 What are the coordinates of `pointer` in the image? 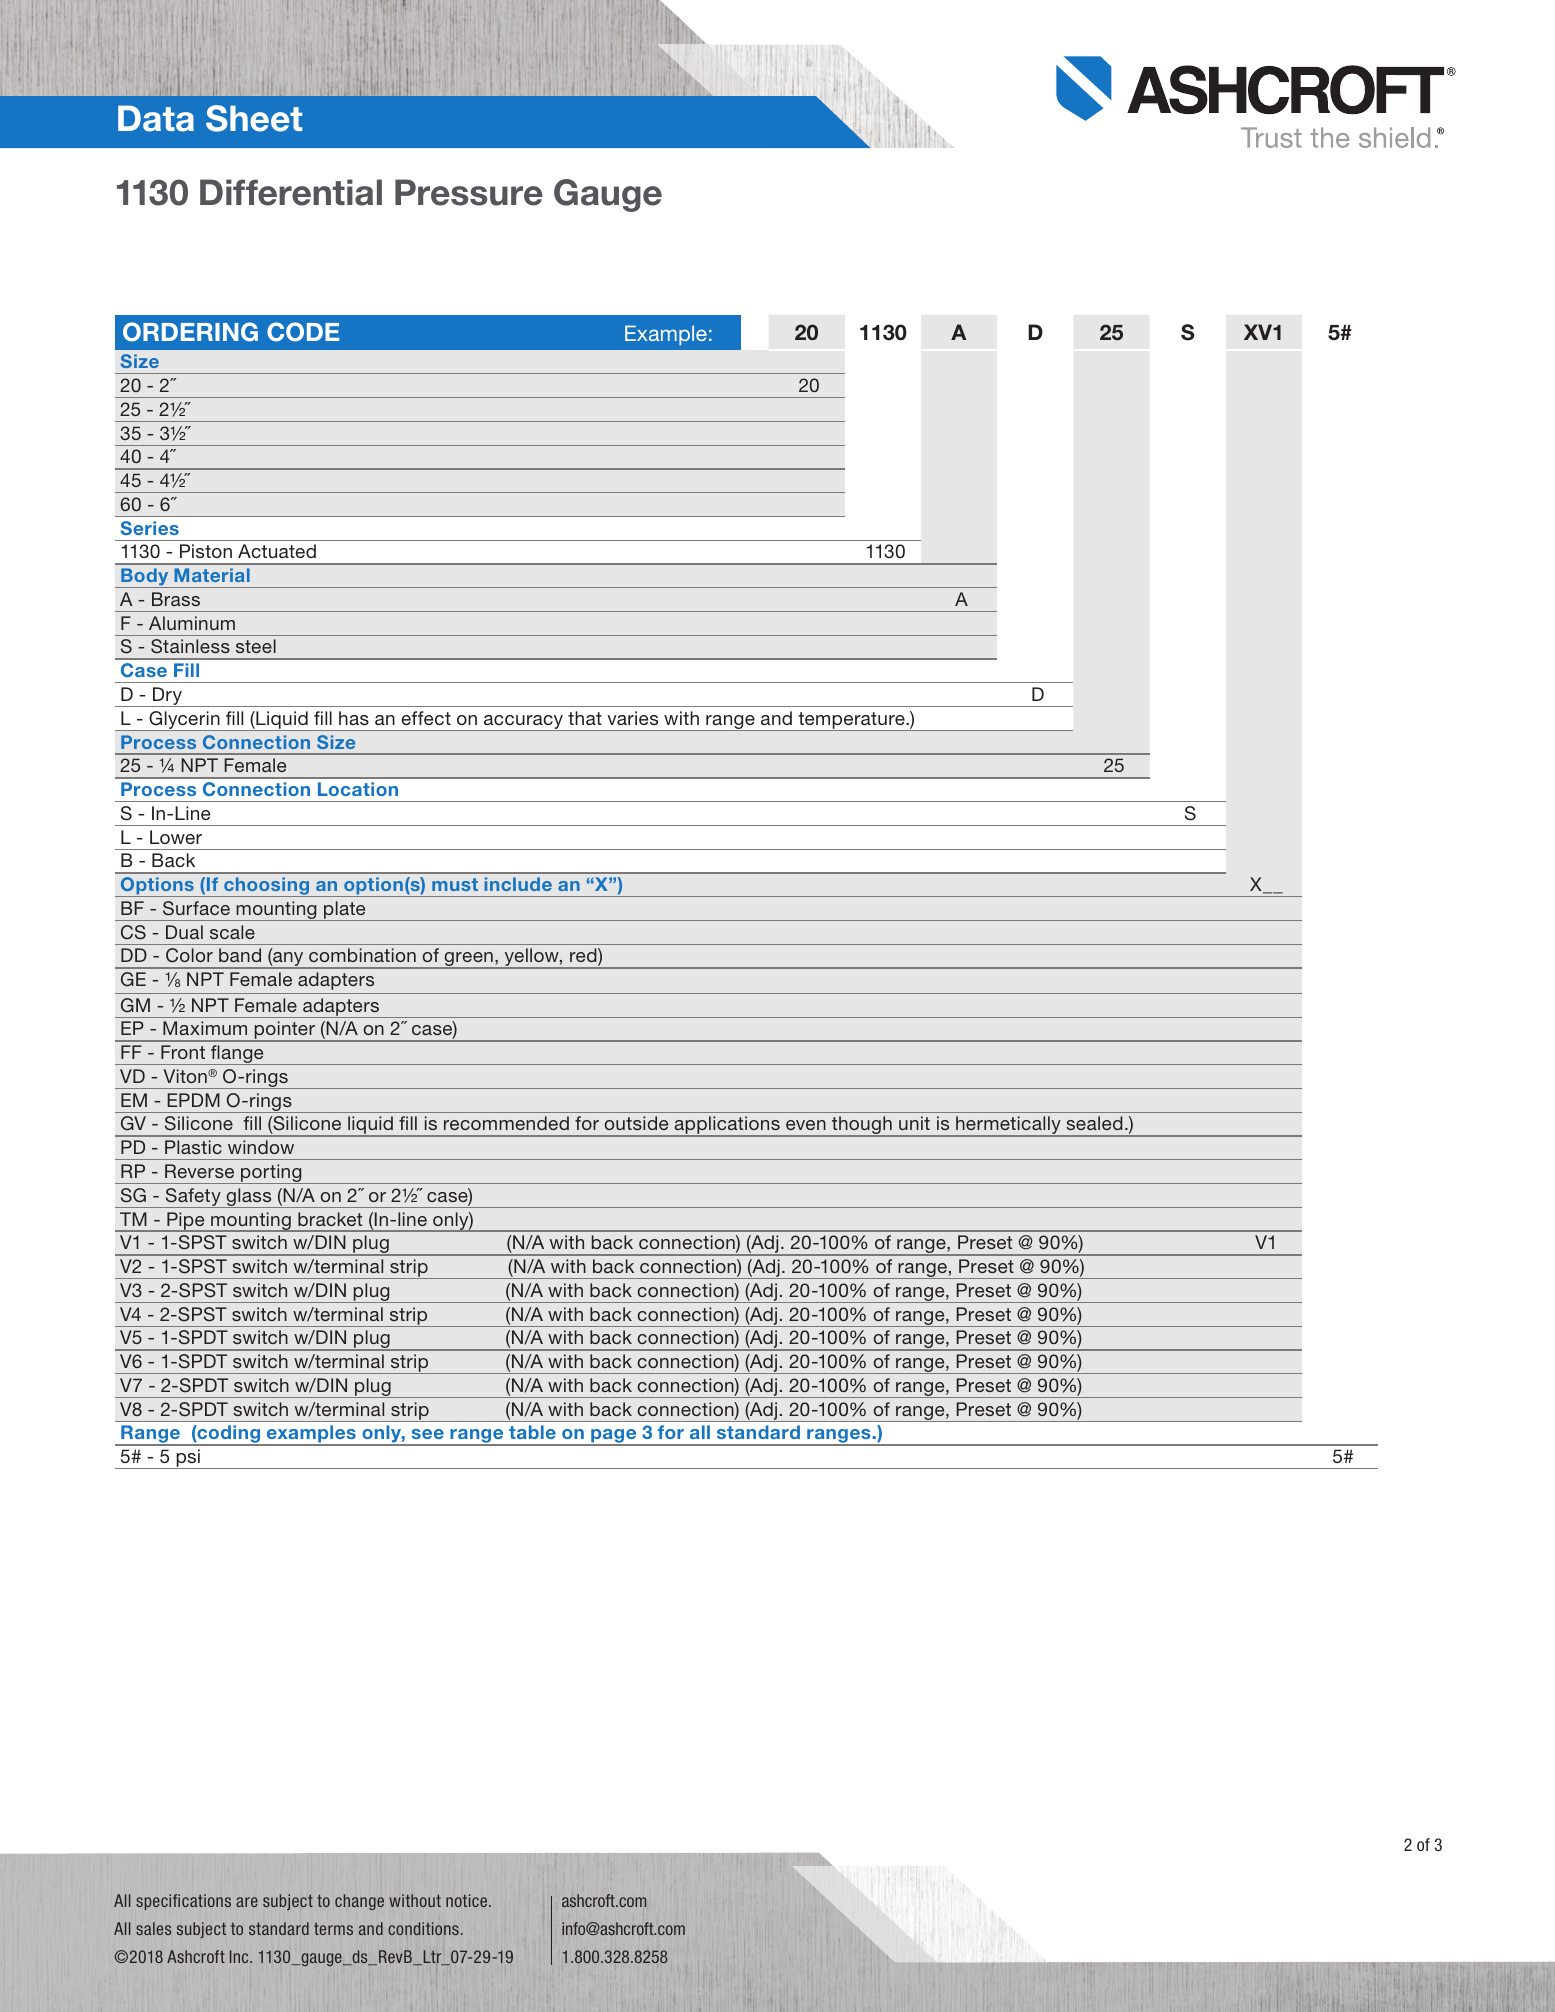 It's located at (285, 1031).
